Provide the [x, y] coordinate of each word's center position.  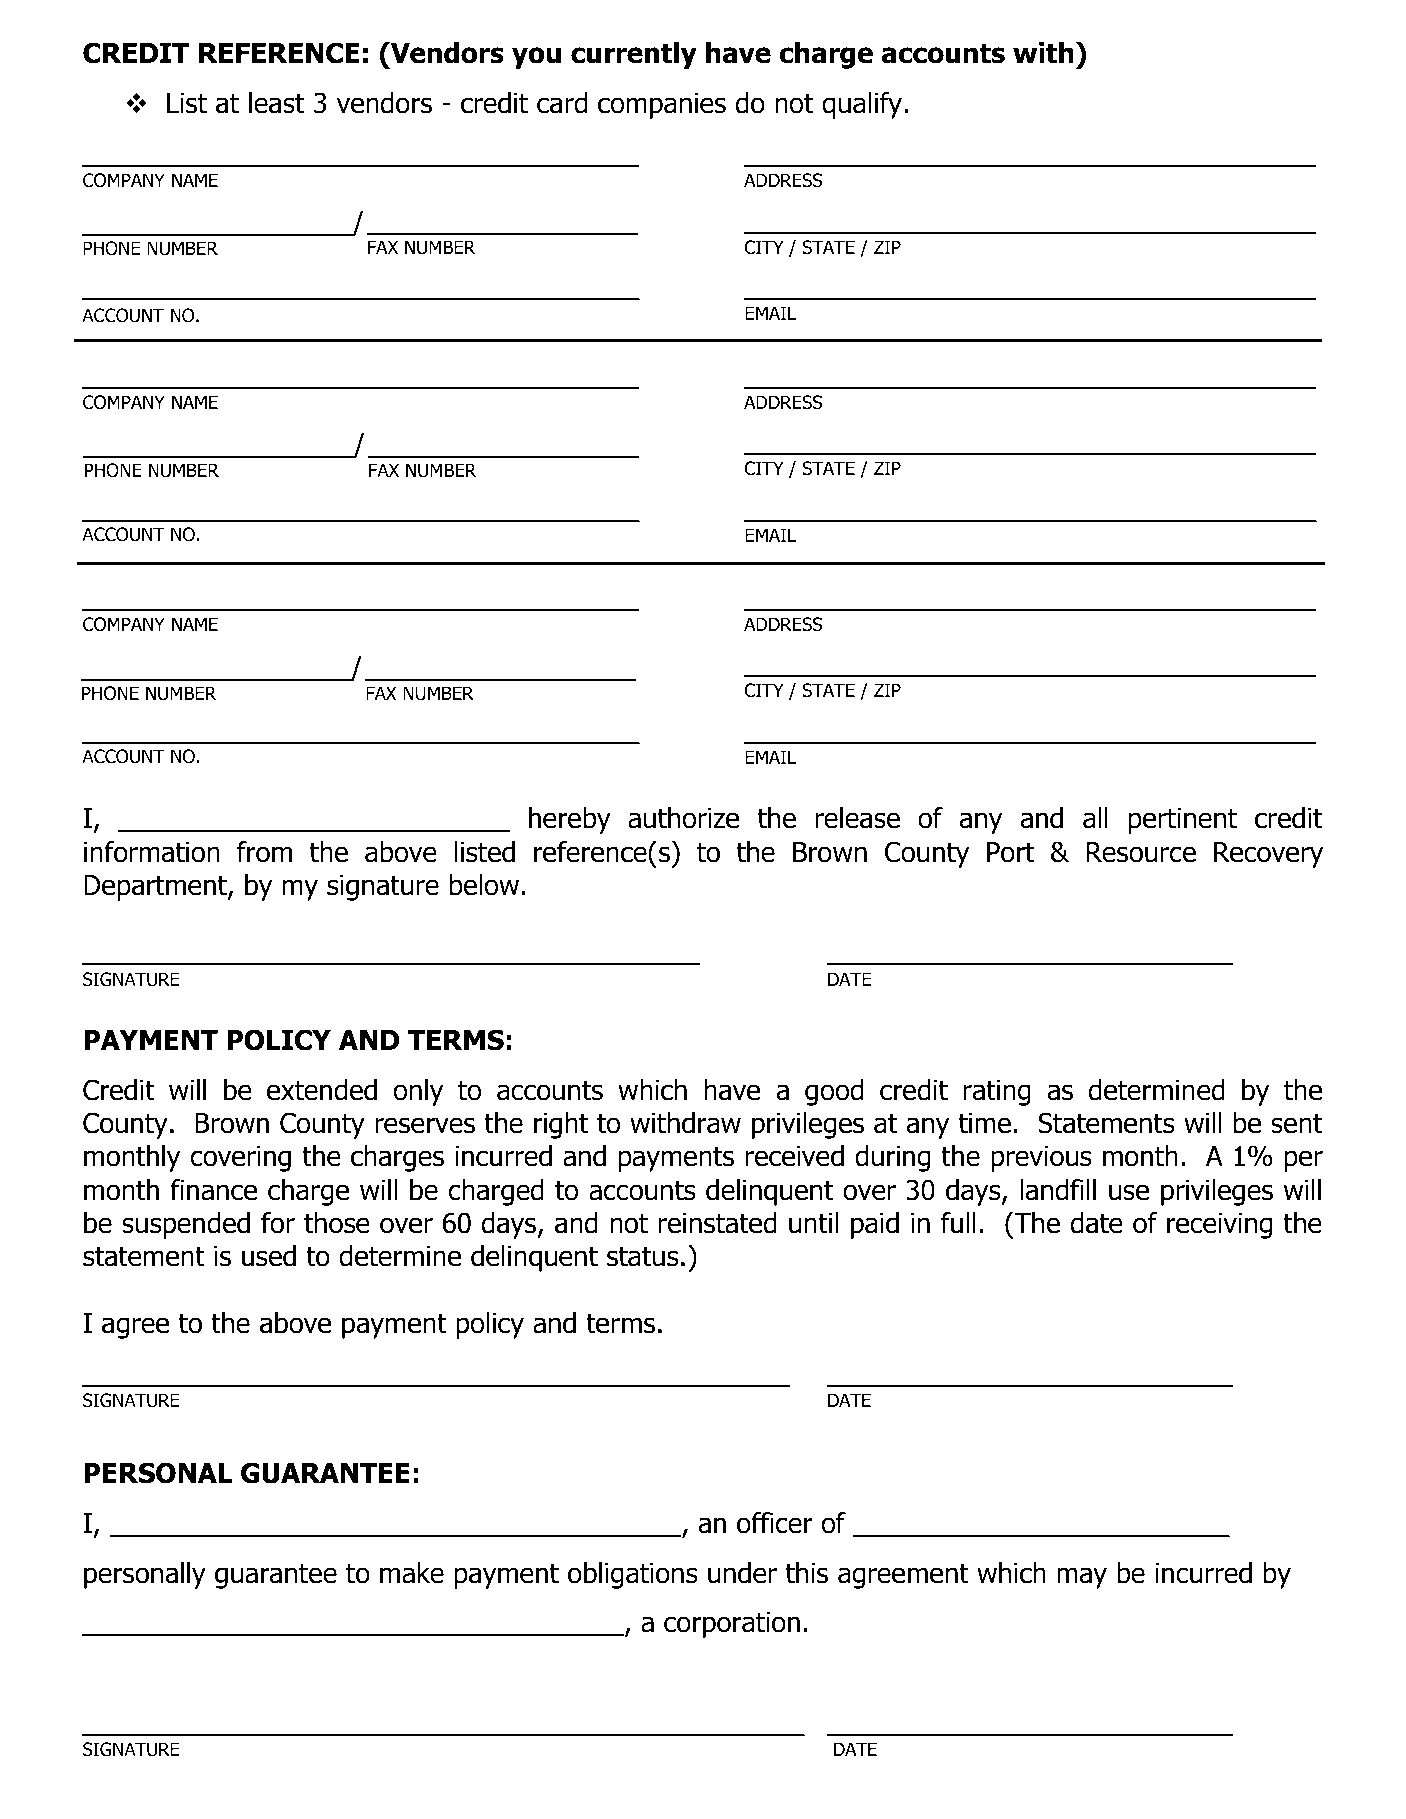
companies [662, 106]
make [412, 1573]
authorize [683, 818]
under [742, 1573]
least [276, 103]
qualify [862, 105]
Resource [1141, 852]
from [264, 852]
